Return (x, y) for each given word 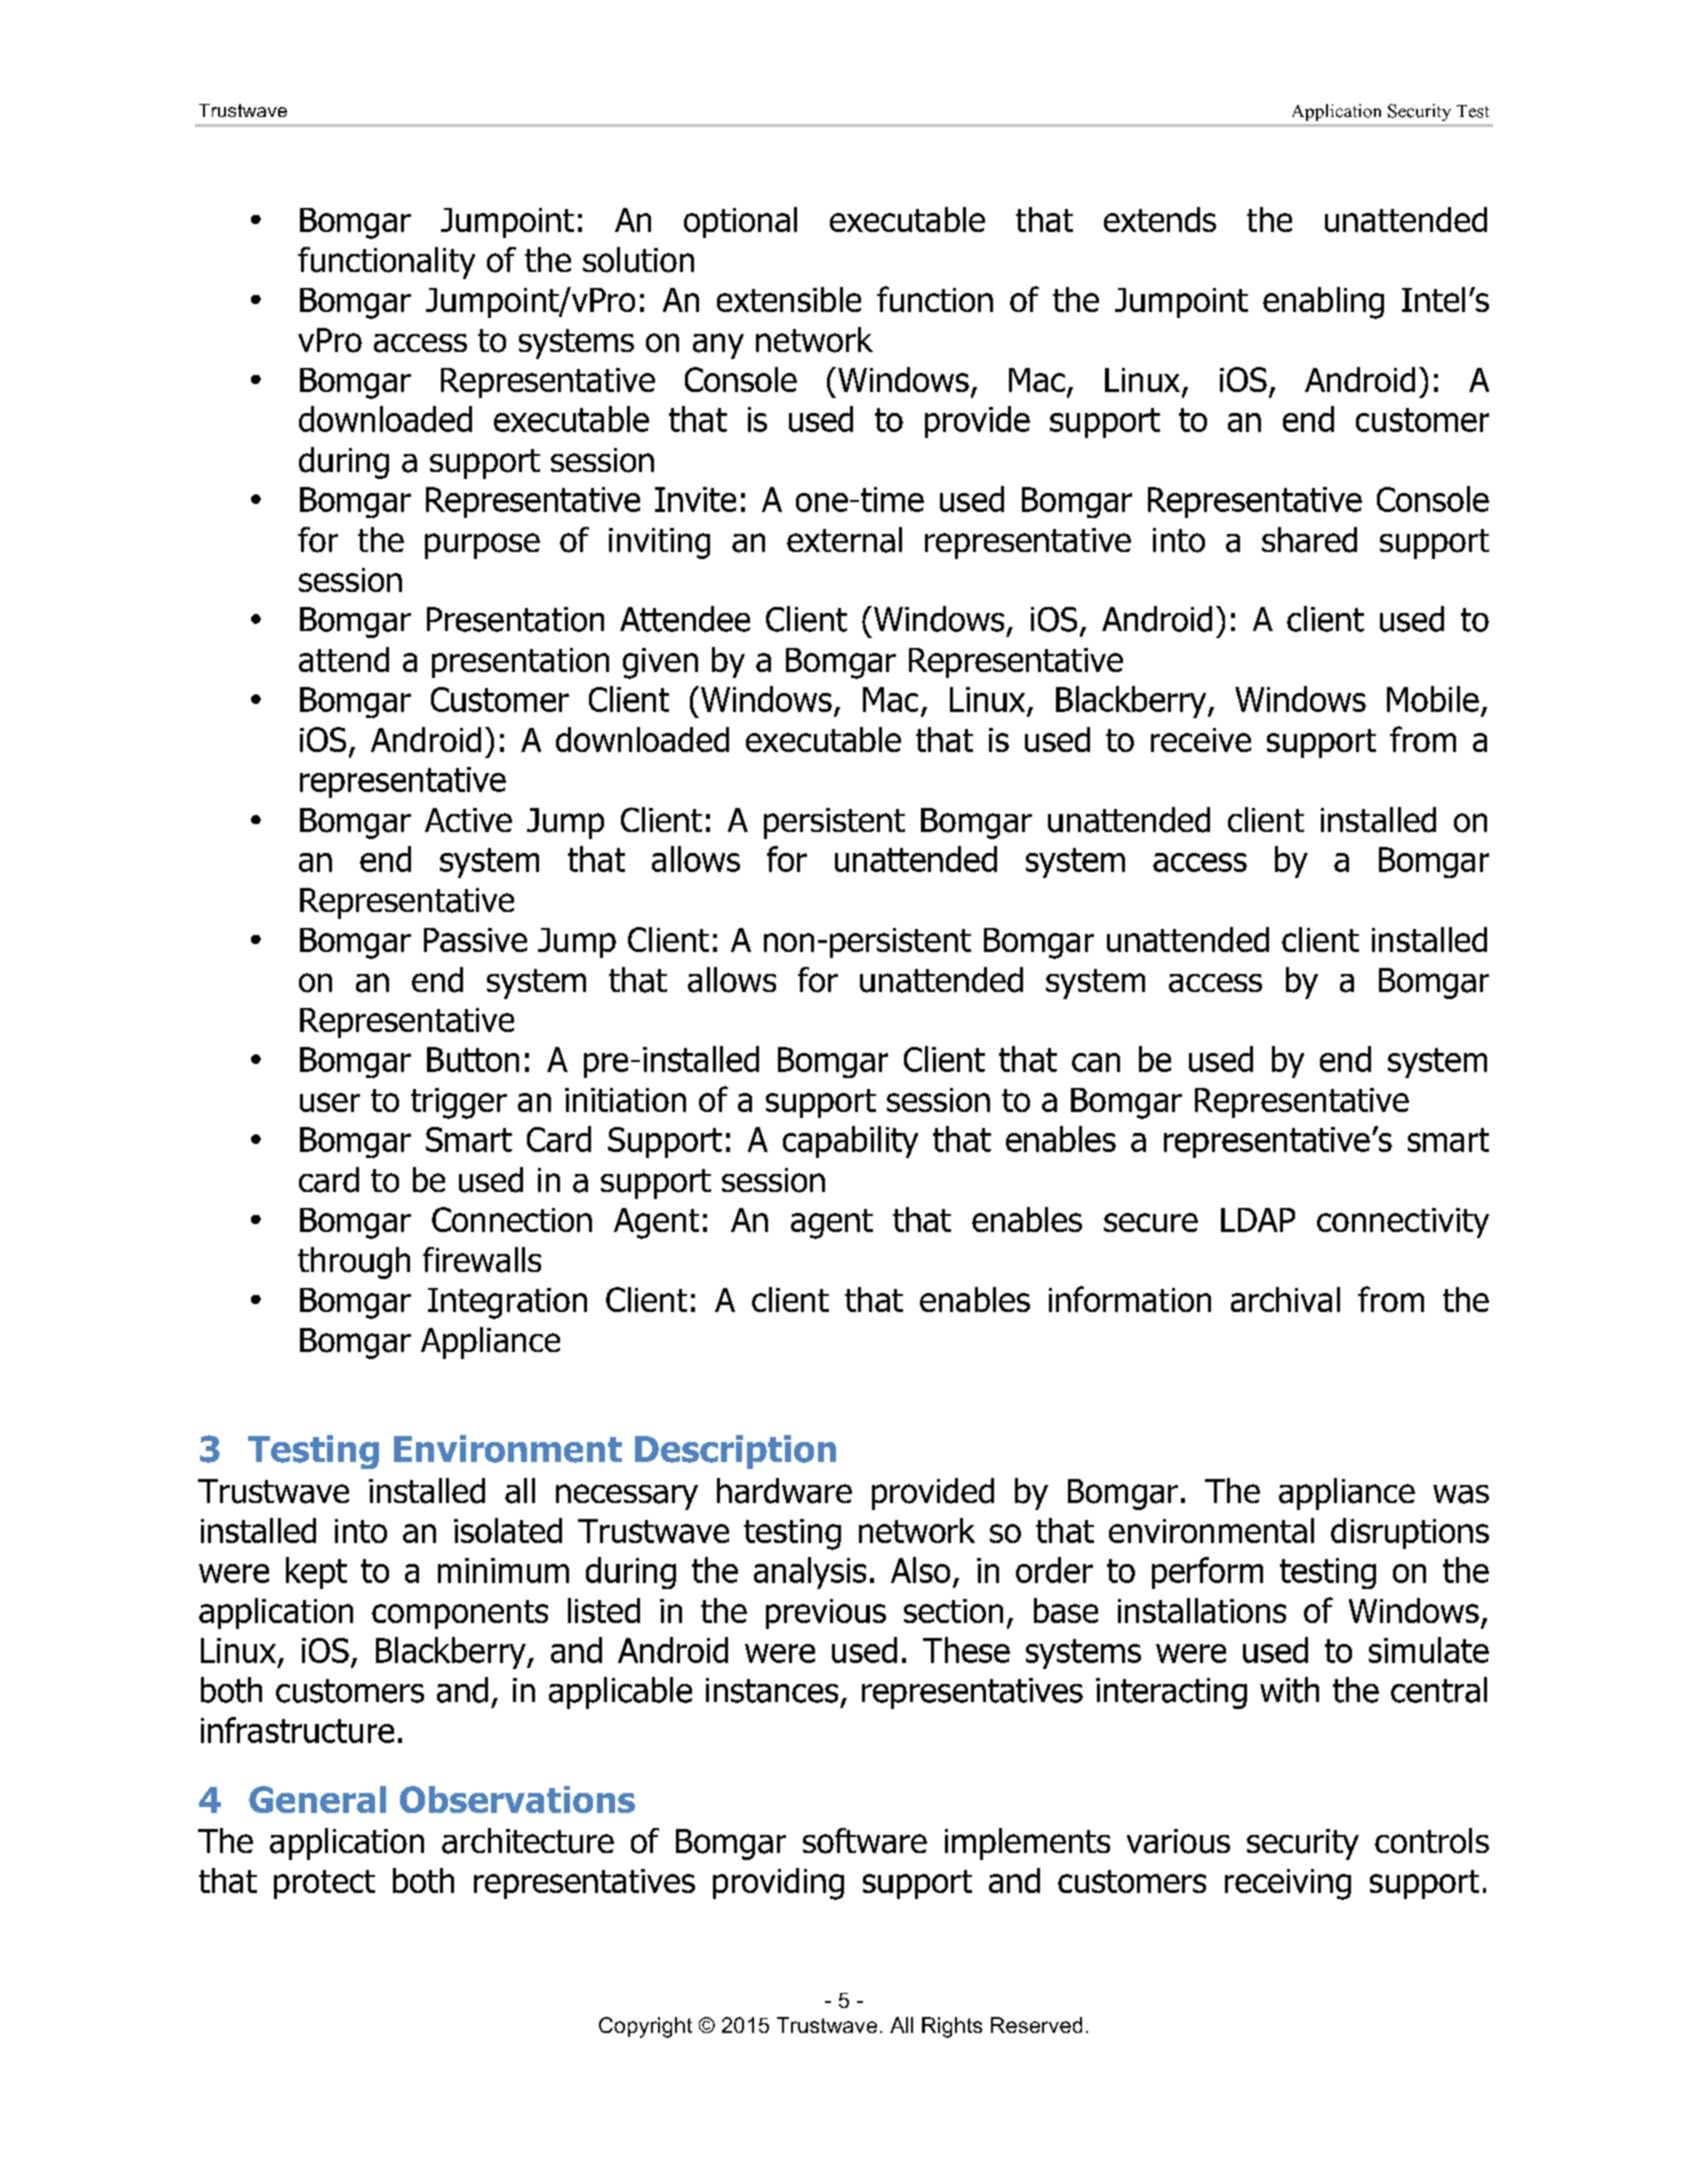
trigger (459, 1103)
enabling (1323, 303)
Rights (952, 2027)
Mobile (1433, 699)
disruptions (1410, 1533)
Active (468, 820)
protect (324, 1884)
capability (850, 1142)
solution (638, 260)
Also (920, 1570)
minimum (503, 1570)
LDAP (1258, 1220)
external (844, 540)
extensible (789, 299)
